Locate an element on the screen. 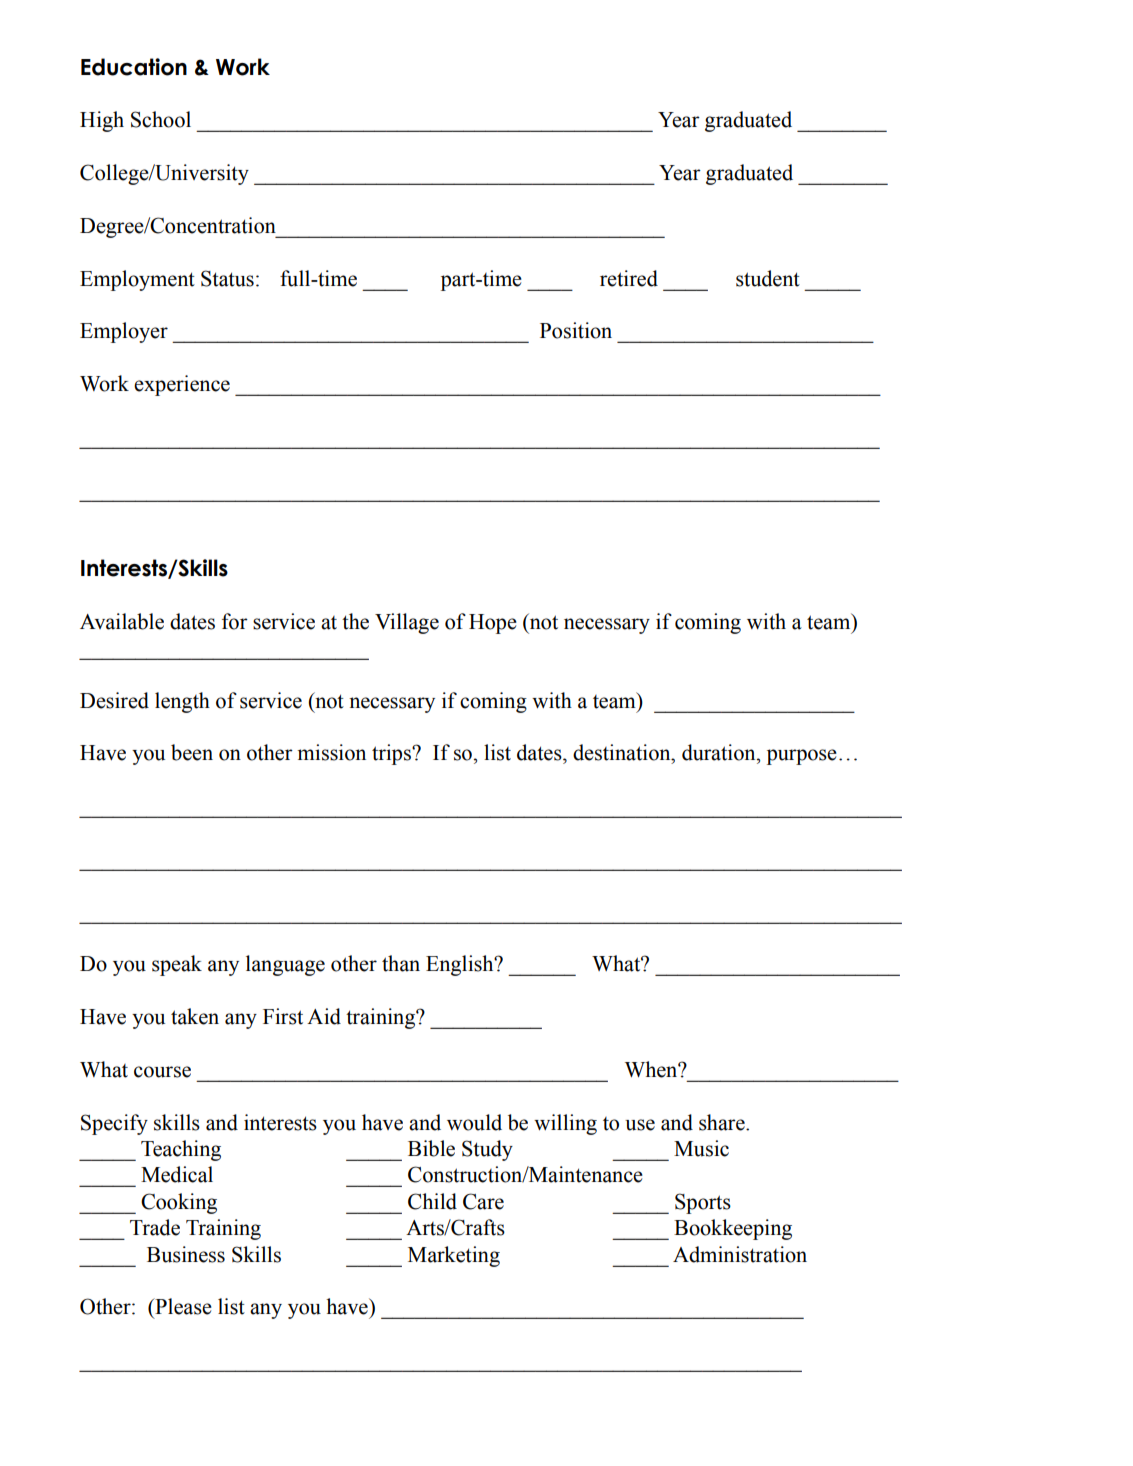  retired is located at coordinates (629, 278).
